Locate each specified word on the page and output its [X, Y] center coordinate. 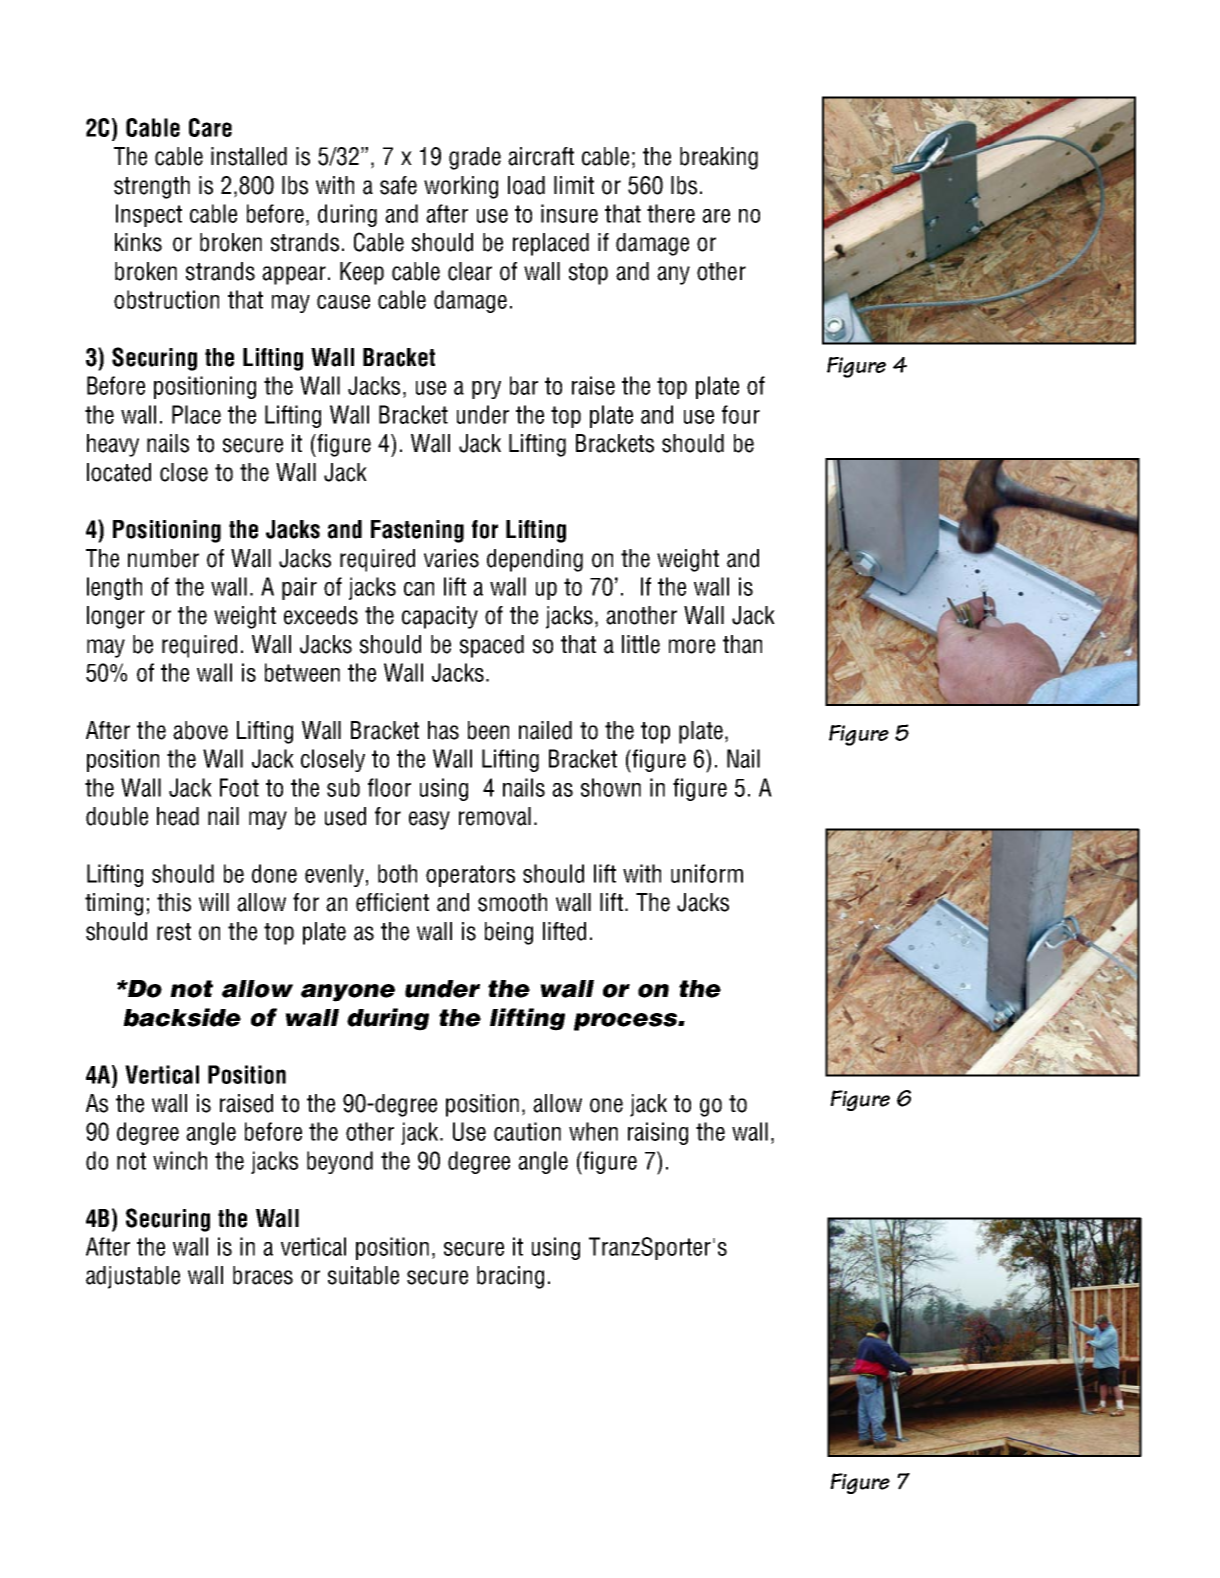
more [692, 646]
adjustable [133, 1277]
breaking [719, 158]
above [200, 730]
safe [398, 185]
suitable [363, 1275]
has [443, 730]
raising [658, 1133]
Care [210, 127]
